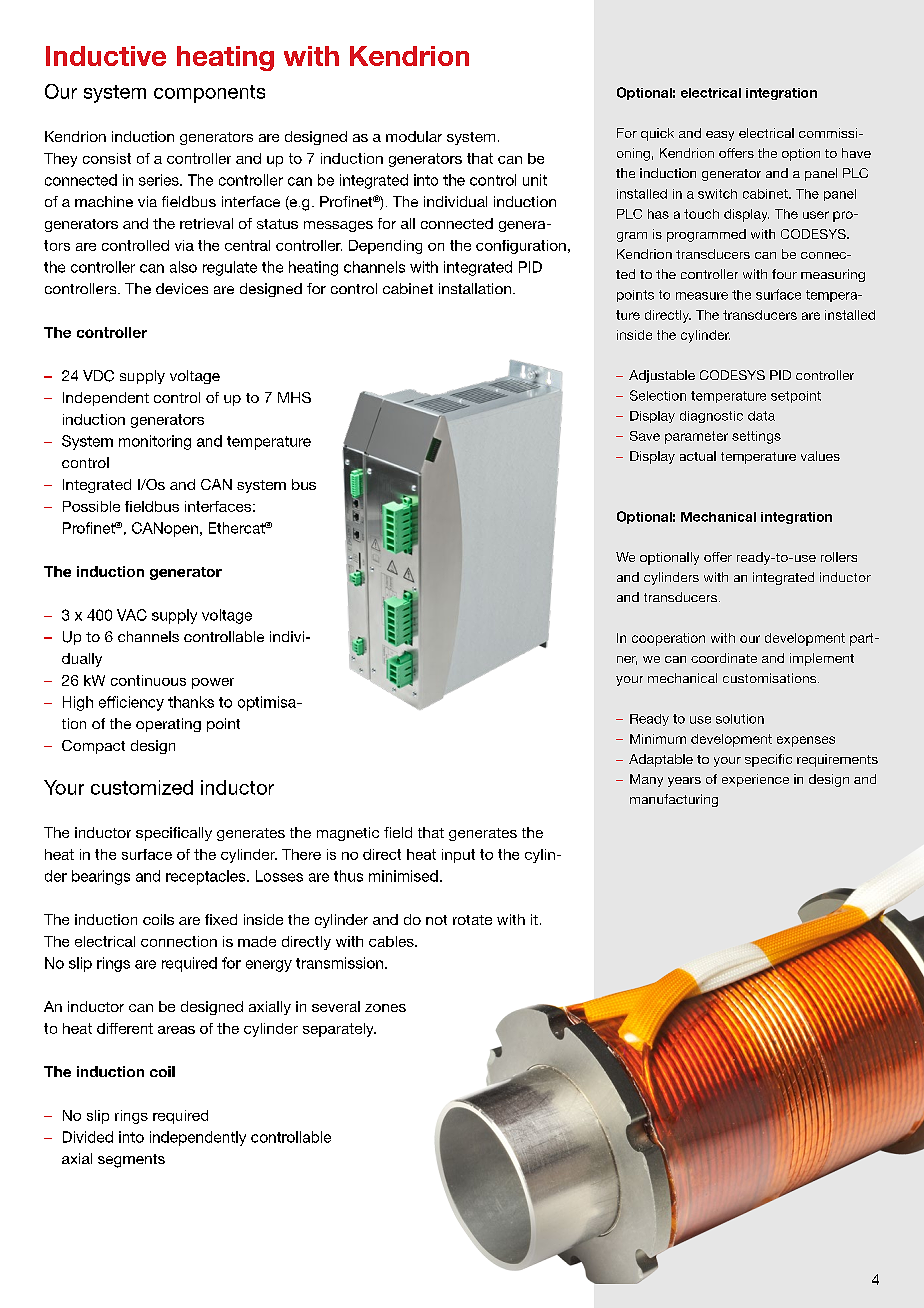 This screenshot has width=924, height=1308. I want to click on components, so click(209, 94).
